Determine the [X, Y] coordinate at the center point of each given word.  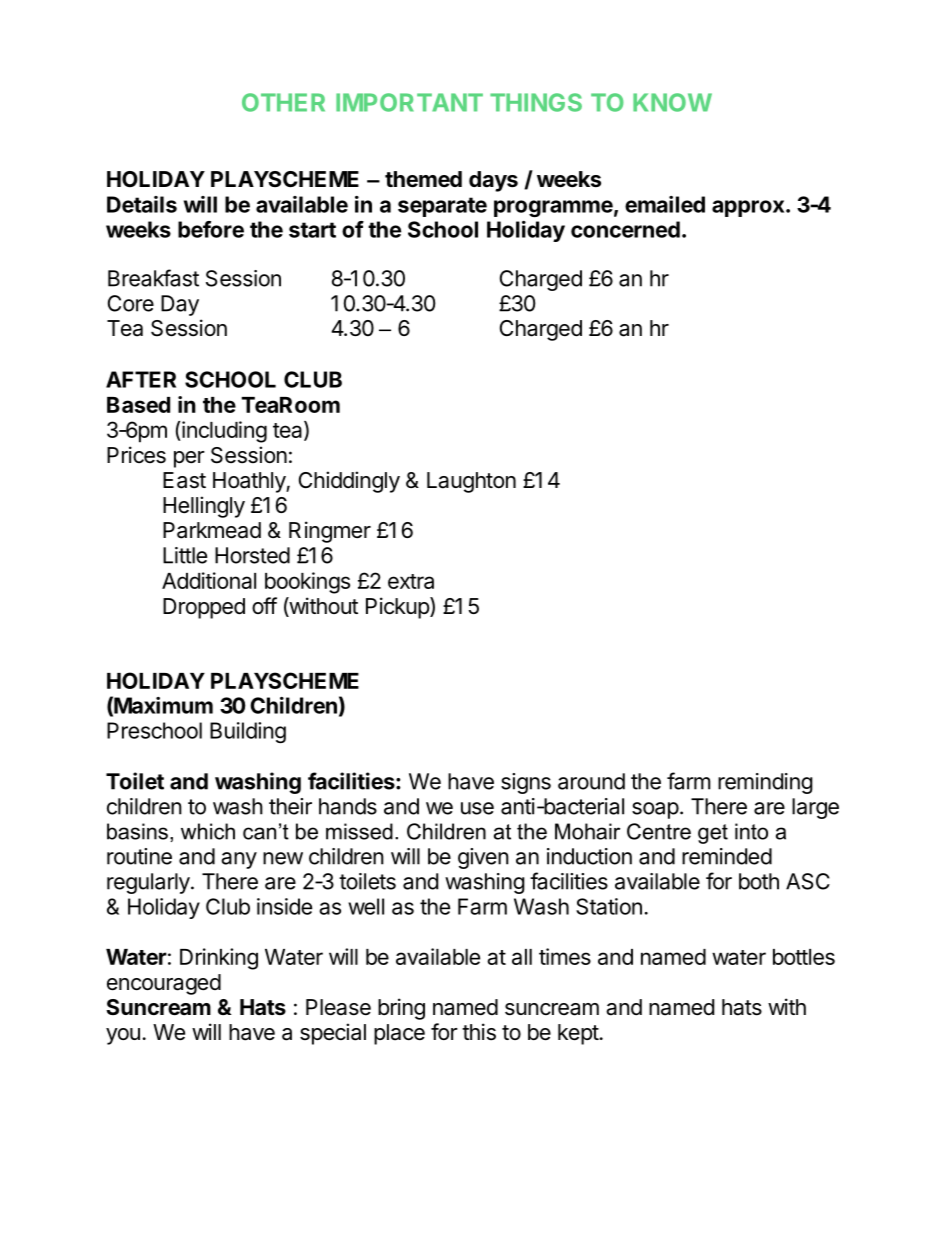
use [477, 808]
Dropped [204, 608]
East [184, 480]
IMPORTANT [409, 102]
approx [749, 208]
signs [526, 783]
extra [411, 581]
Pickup [398, 608]
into [751, 831]
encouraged [164, 984]
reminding [765, 783]
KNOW [672, 102]
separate [442, 207]
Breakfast [153, 278]
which [208, 831]
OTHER [283, 102]
